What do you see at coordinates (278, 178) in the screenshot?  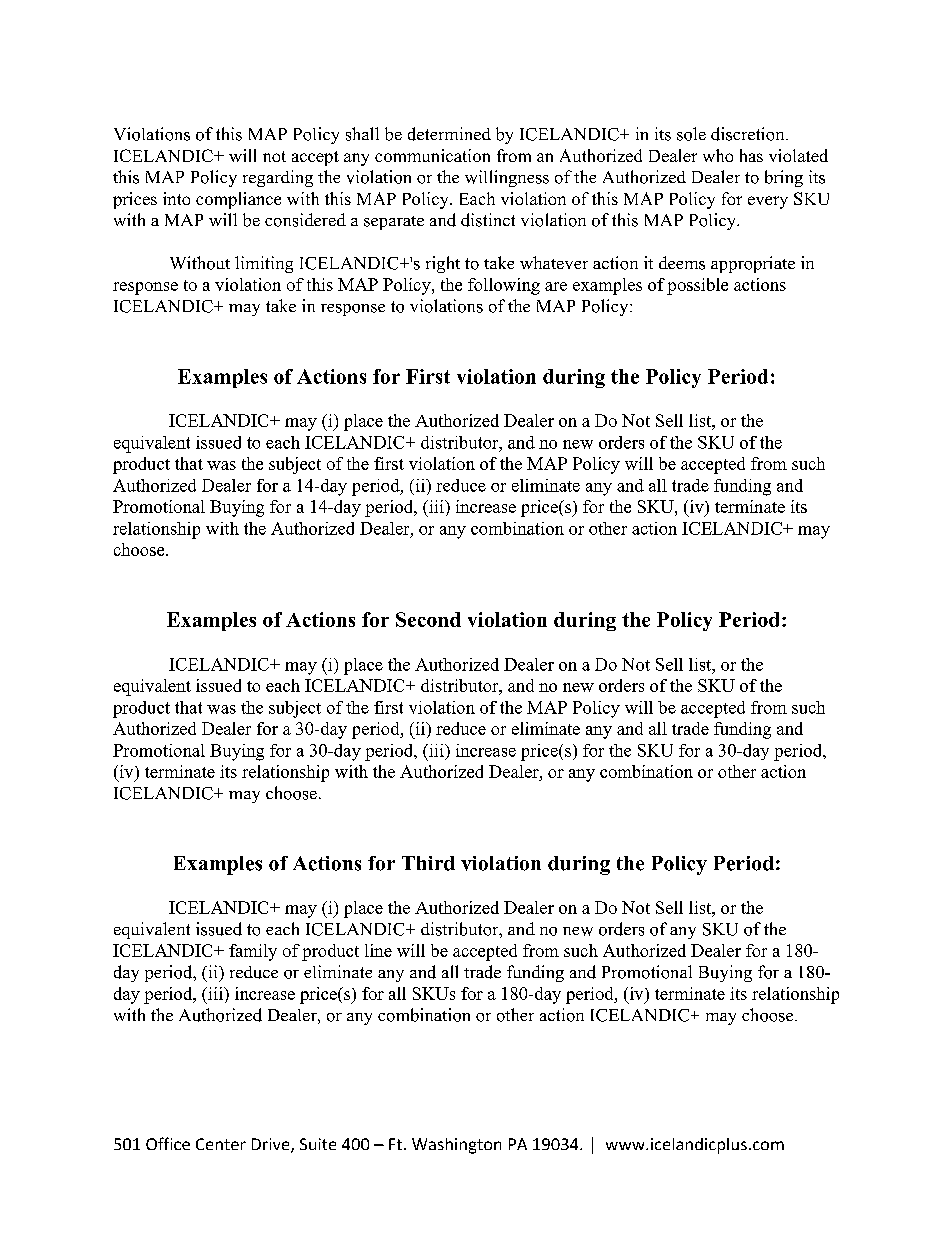 I see `regarding` at bounding box center [278, 178].
